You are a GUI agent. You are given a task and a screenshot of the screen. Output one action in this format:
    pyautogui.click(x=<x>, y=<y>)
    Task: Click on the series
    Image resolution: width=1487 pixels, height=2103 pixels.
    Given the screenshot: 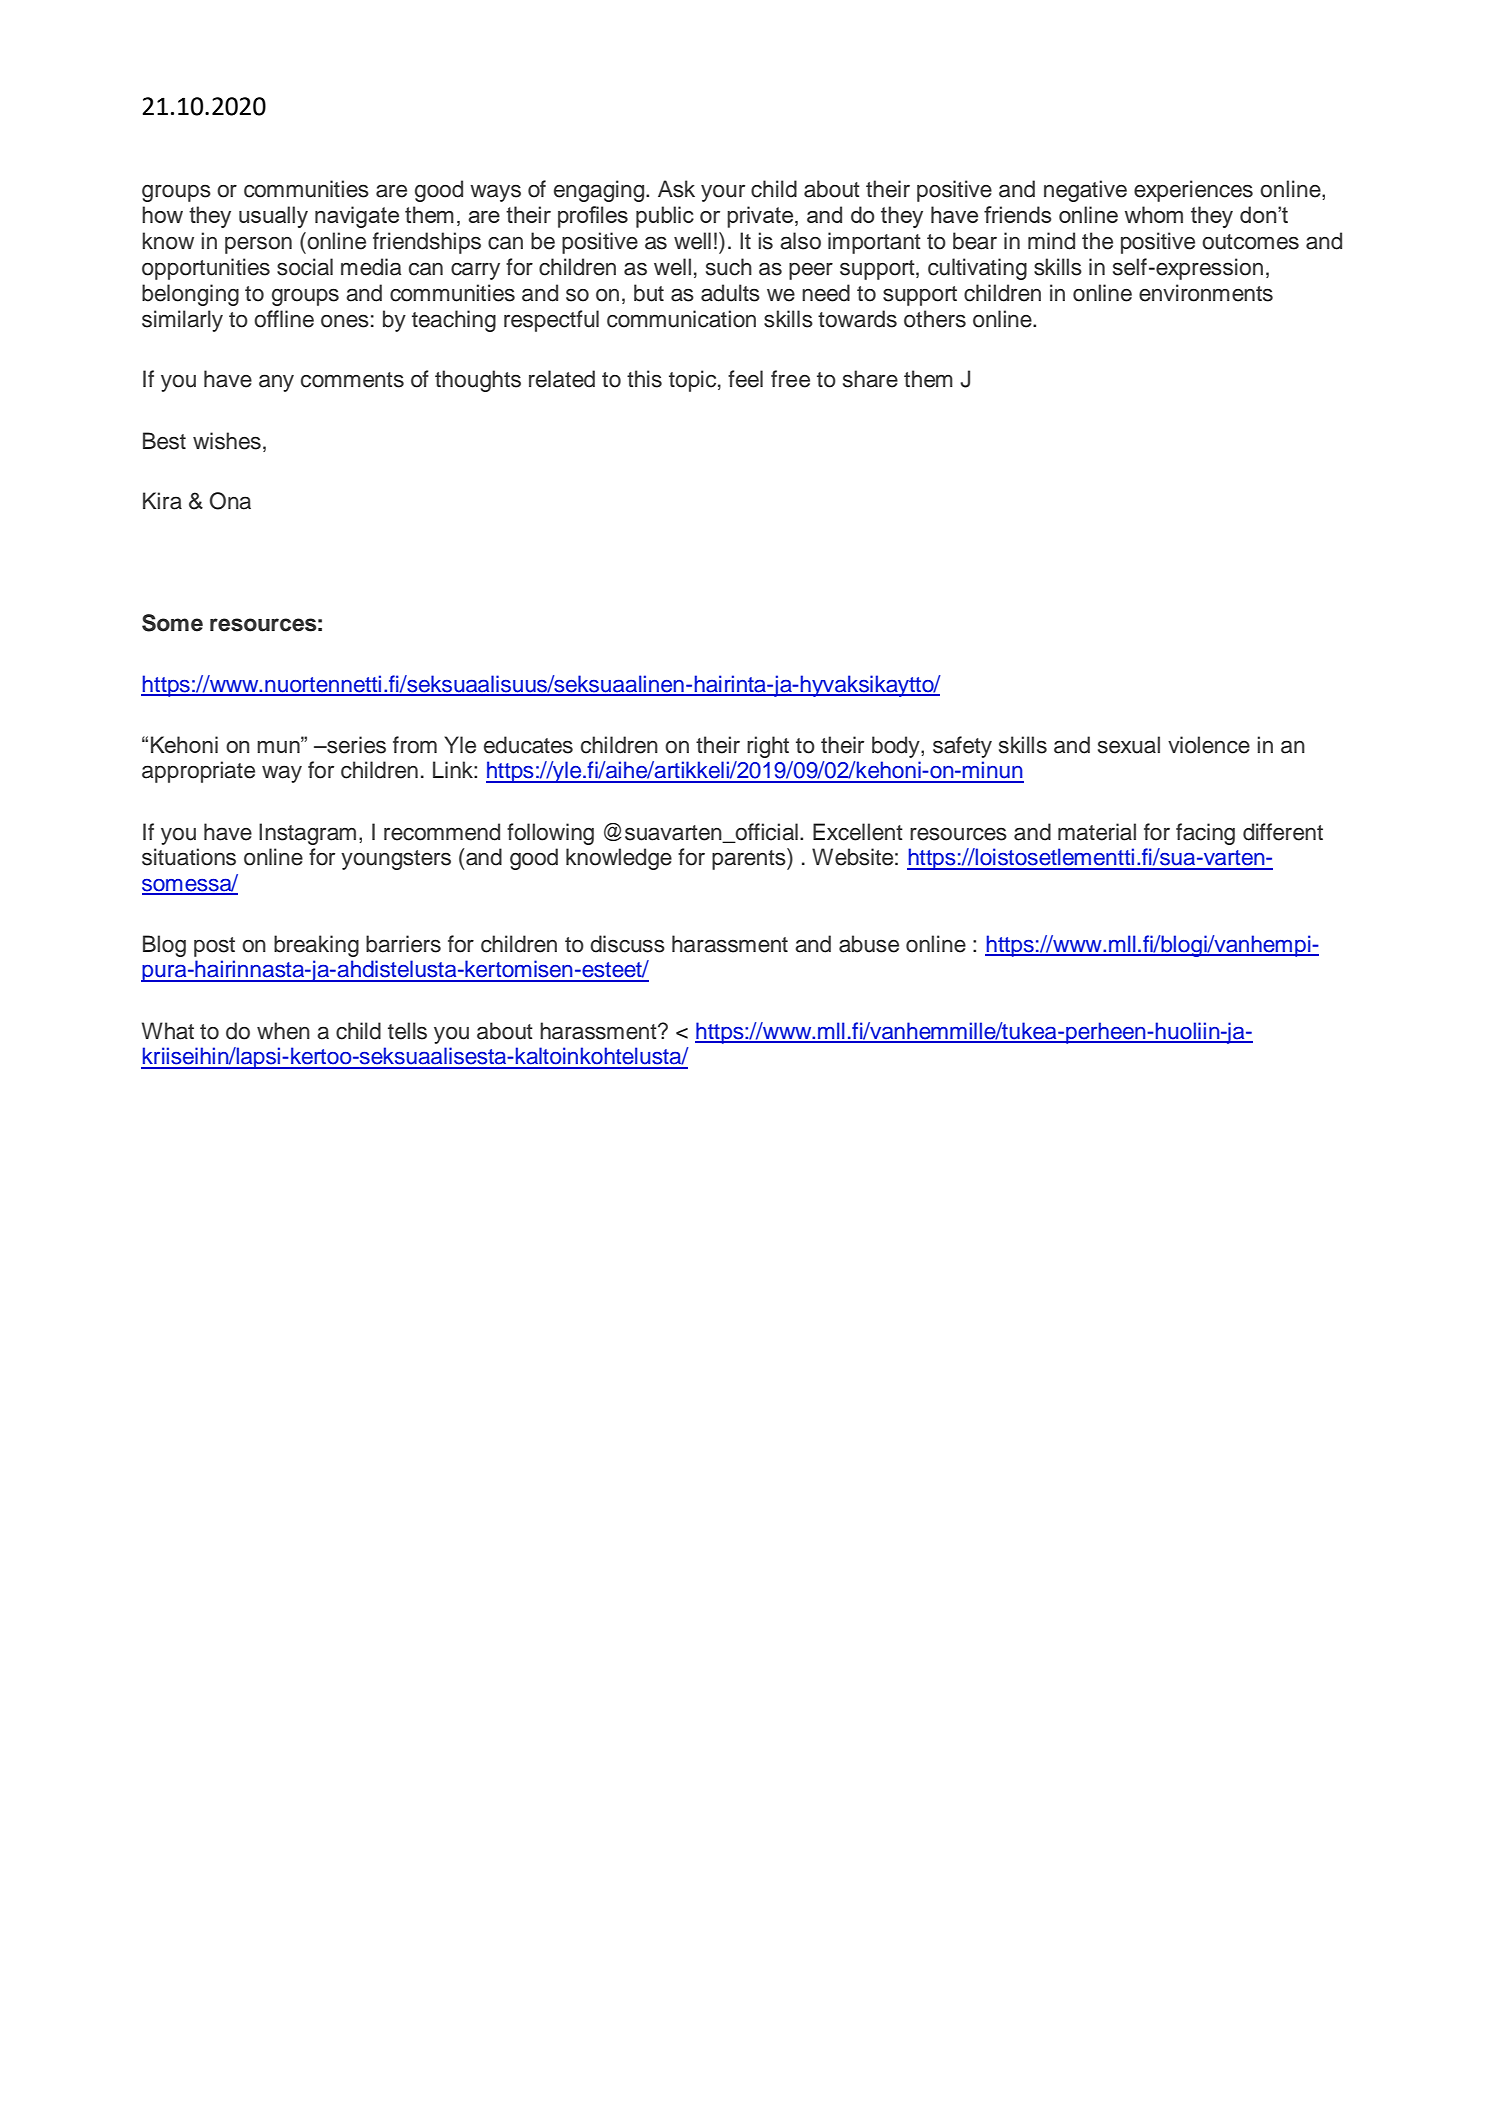 What is the action you would take?
    pyautogui.click(x=355, y=745)
